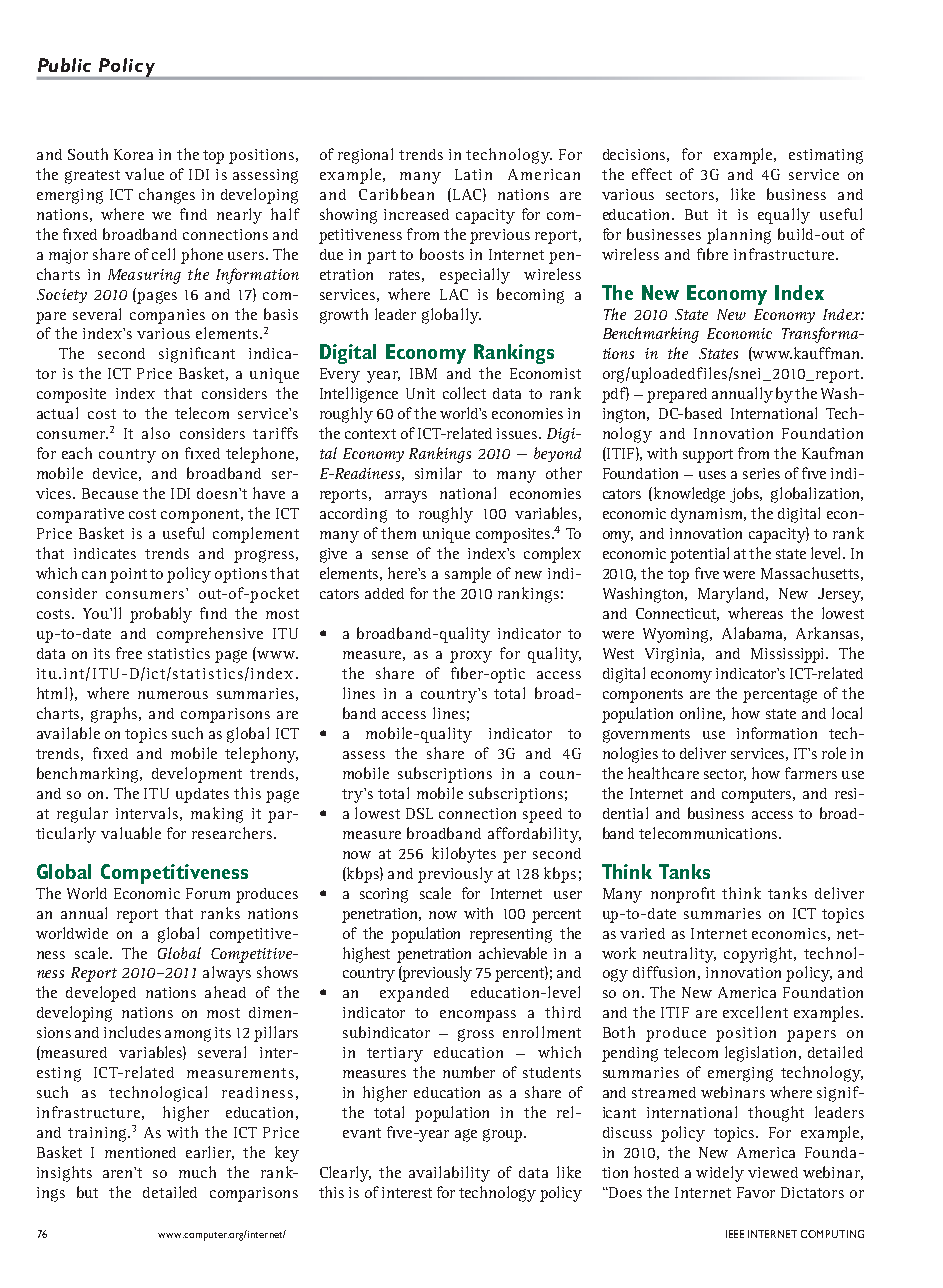  I want to click on copyright, so click(760, 955).
